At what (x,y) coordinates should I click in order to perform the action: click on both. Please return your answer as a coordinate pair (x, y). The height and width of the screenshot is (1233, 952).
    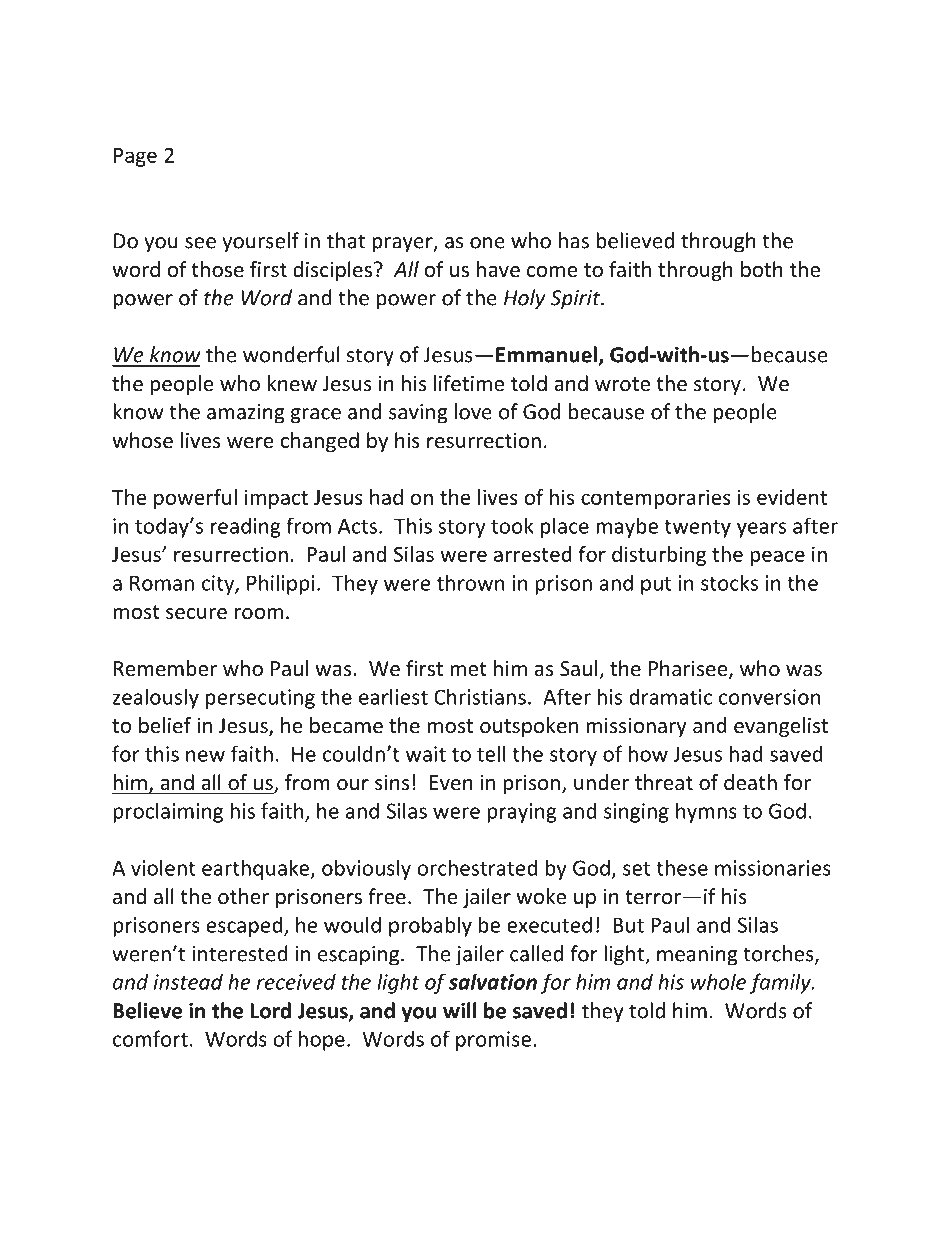
    Looking at the image, I should click on (762, 269).
